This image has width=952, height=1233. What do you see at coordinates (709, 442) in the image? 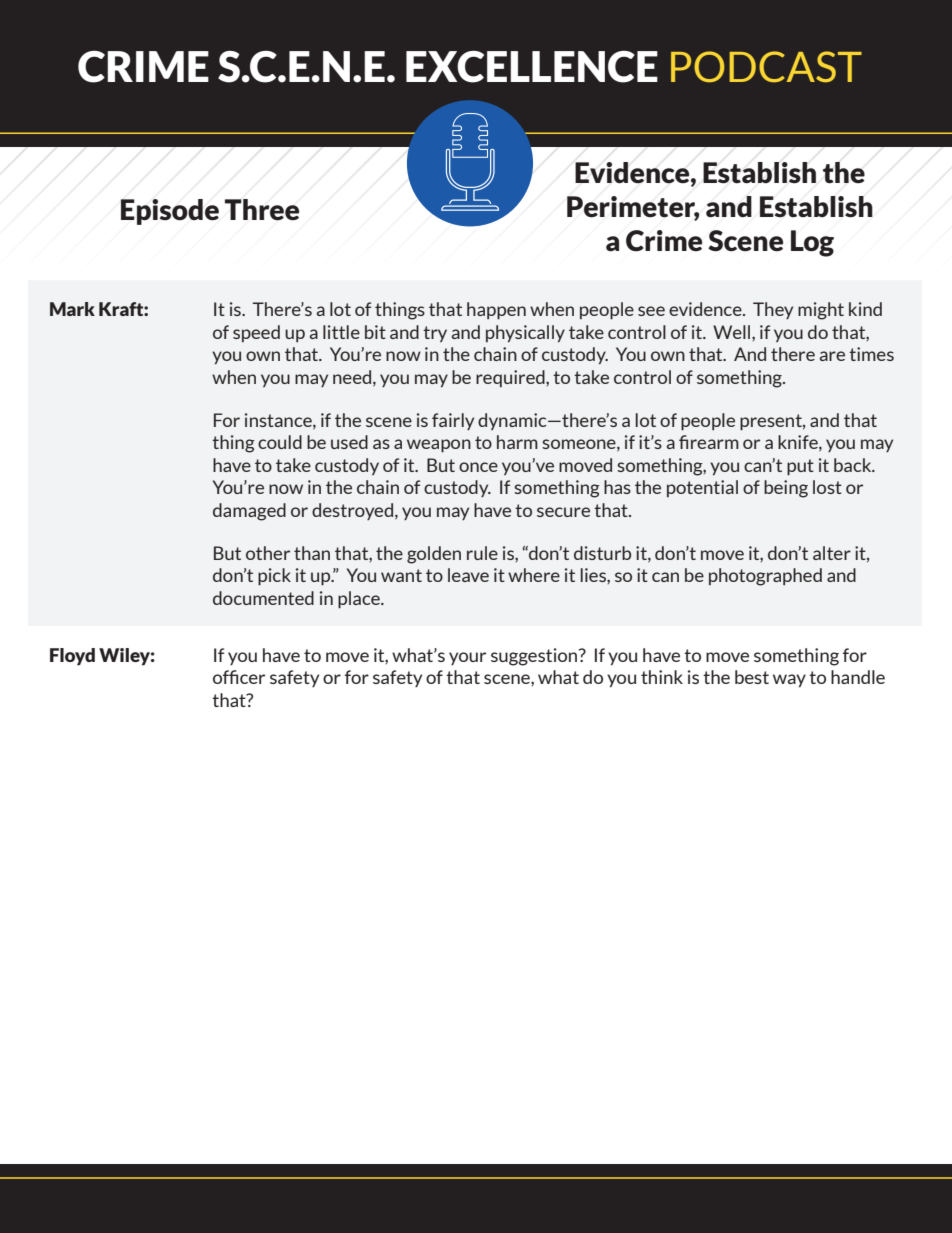
I see `firearm` at bounding box center [709, 442].
